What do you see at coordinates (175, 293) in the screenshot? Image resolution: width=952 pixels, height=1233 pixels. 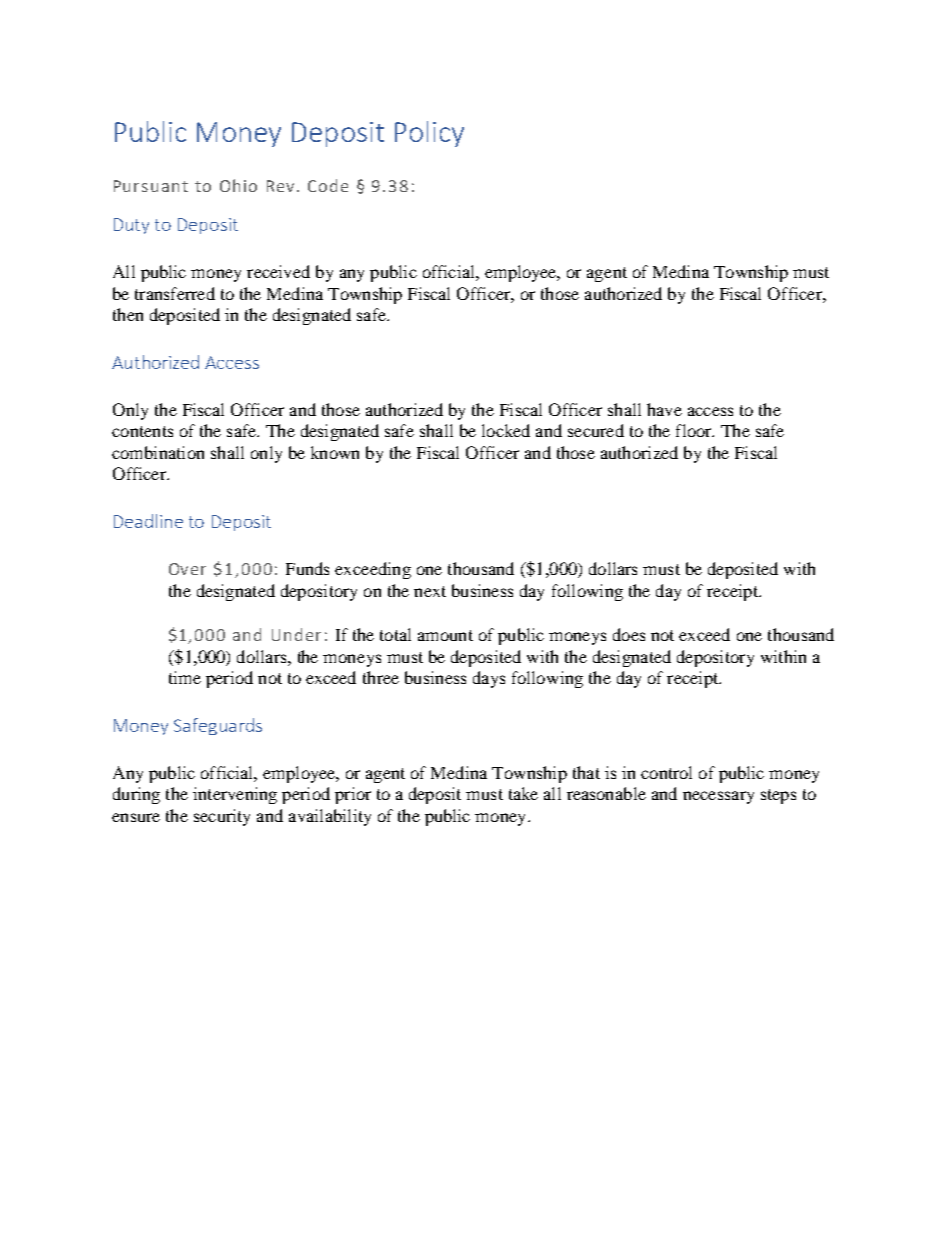 I see `transferred` at bounding box center [175, 293].
